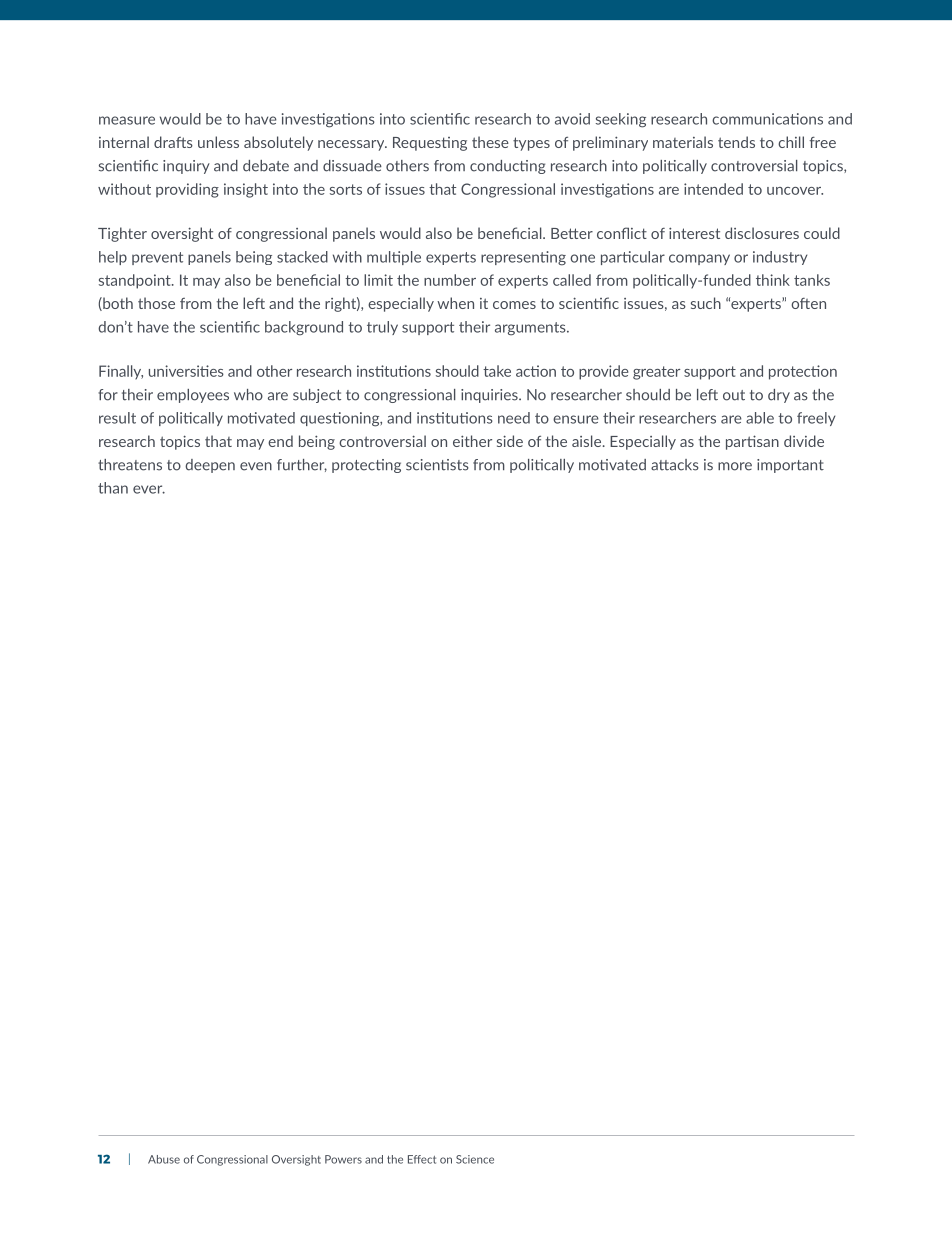  I want to click on Abuse, so click(164, 1159).
